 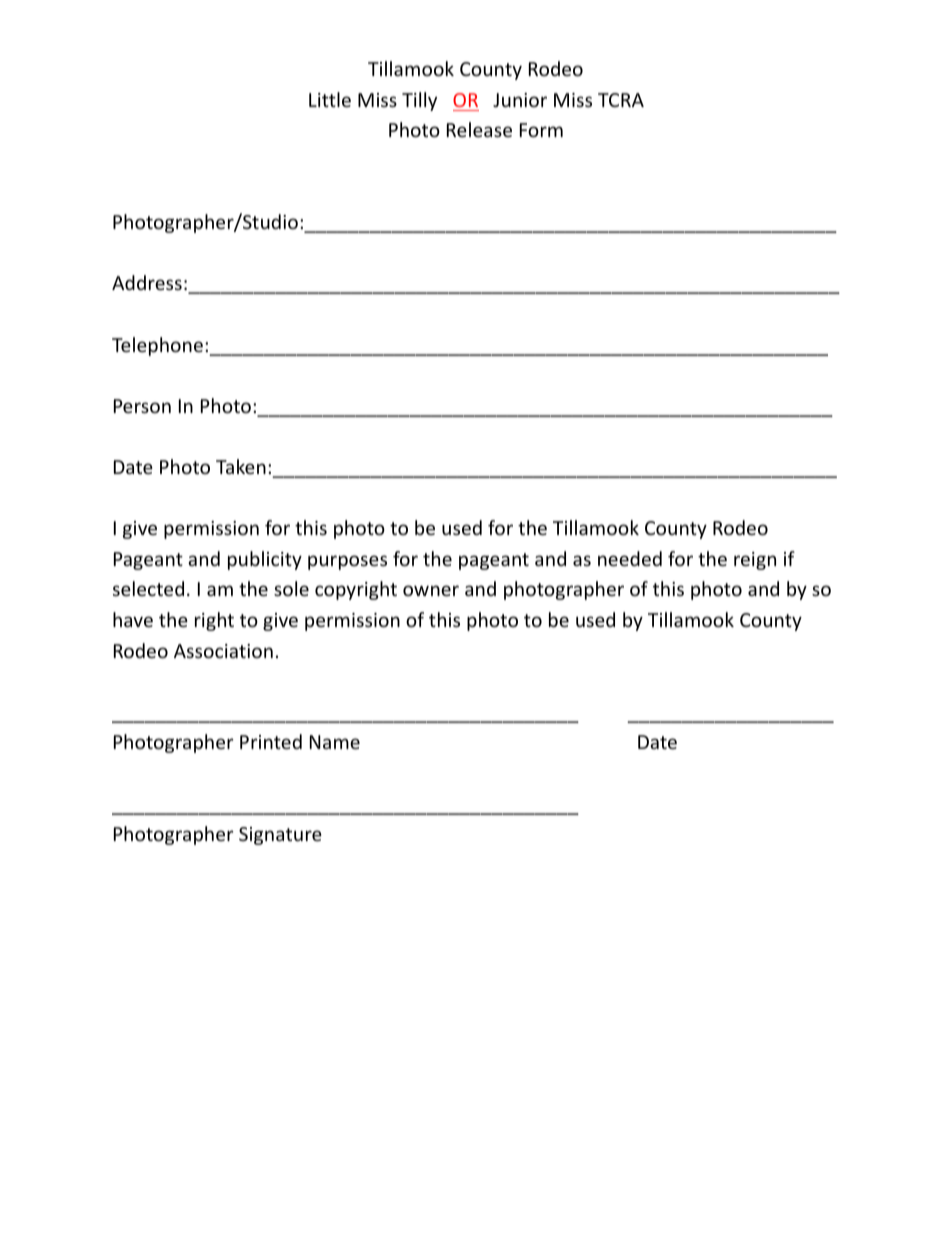 What do you see at coordinates (280, 836) in the screenshot?
I see `Signature` at bounding box center [280, 836].
